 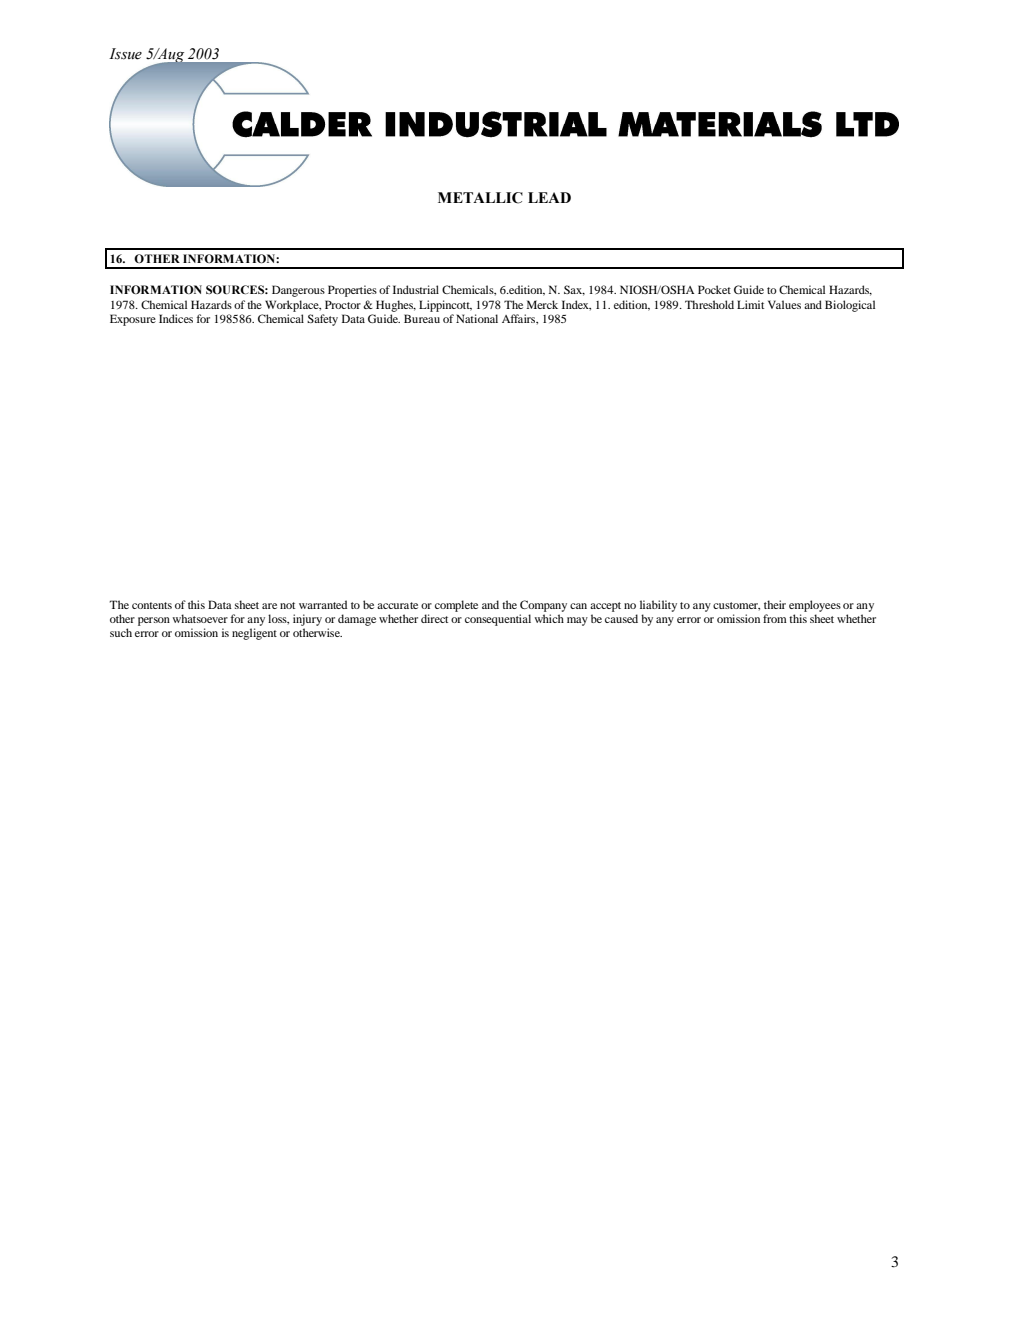 What do you see at coordinates (498, 620) in the screenshot?
I see `consequential` at bounding box center [498, 620].
